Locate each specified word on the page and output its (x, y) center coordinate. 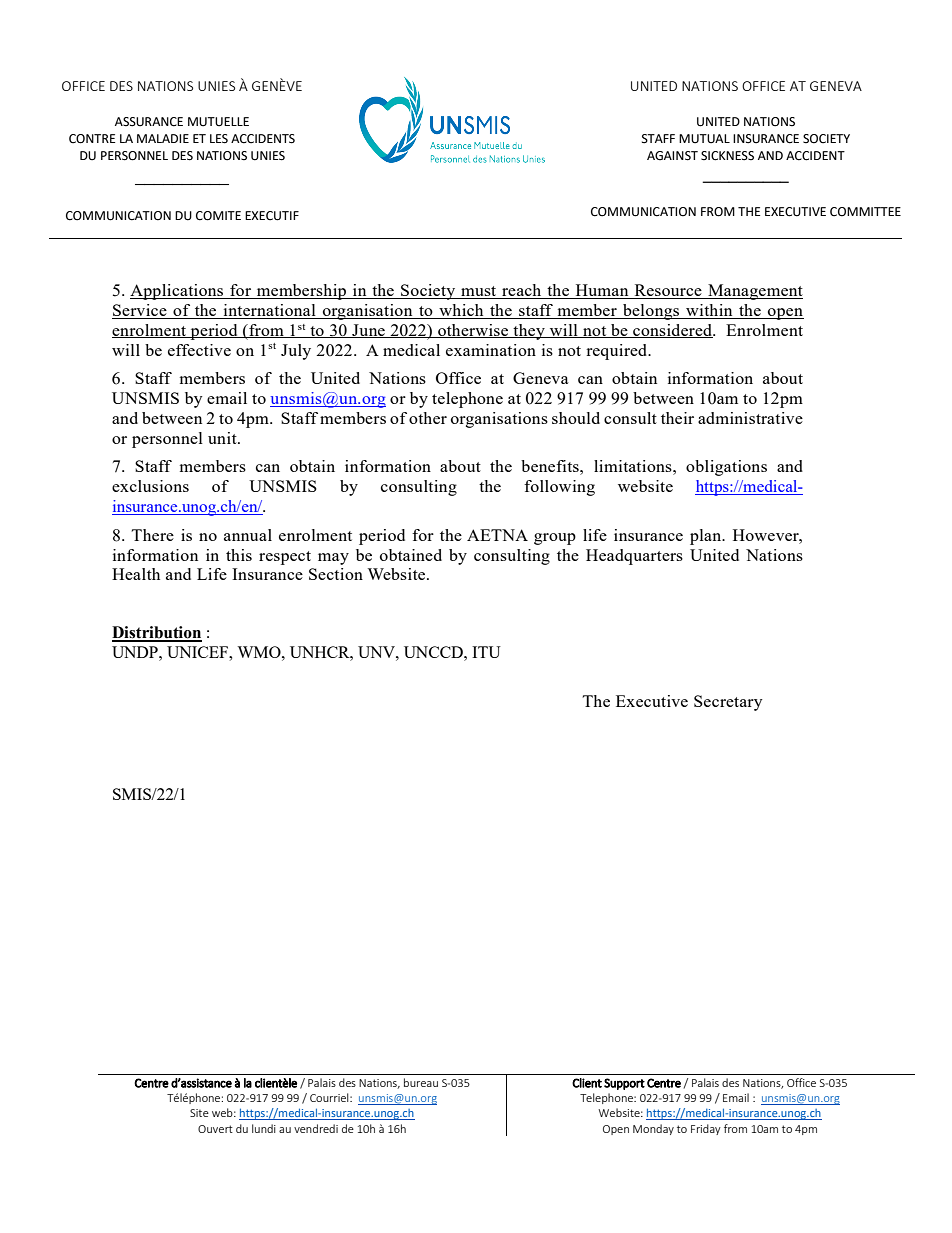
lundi (264, 1128)
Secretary (728, 703)
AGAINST (672, 156)
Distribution (157, 633)
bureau (421, 1082)
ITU (486, 652)
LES (219, 139)
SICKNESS (727, 156)
